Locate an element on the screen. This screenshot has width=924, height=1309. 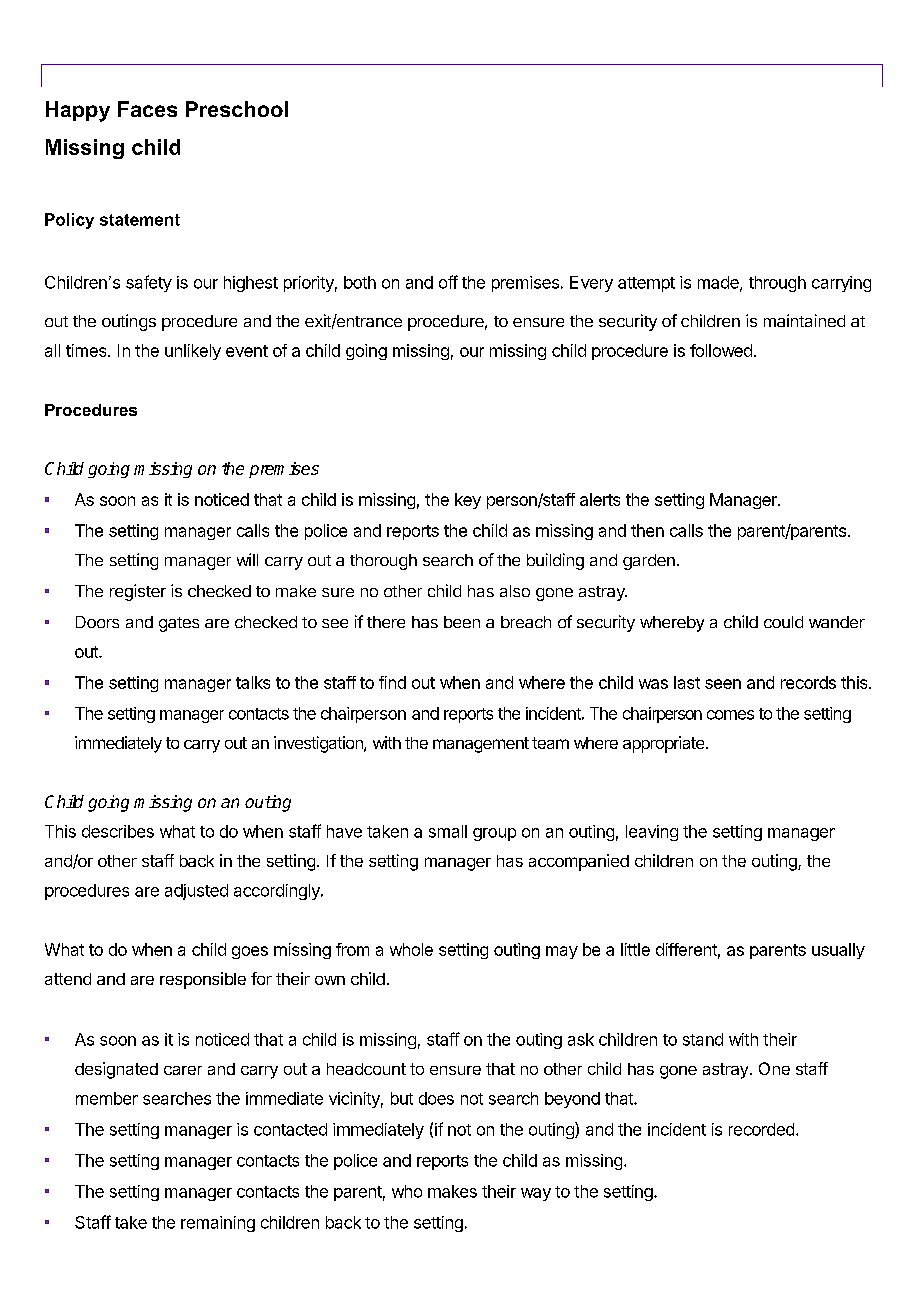
followed is located at coordinates (721, 350).
